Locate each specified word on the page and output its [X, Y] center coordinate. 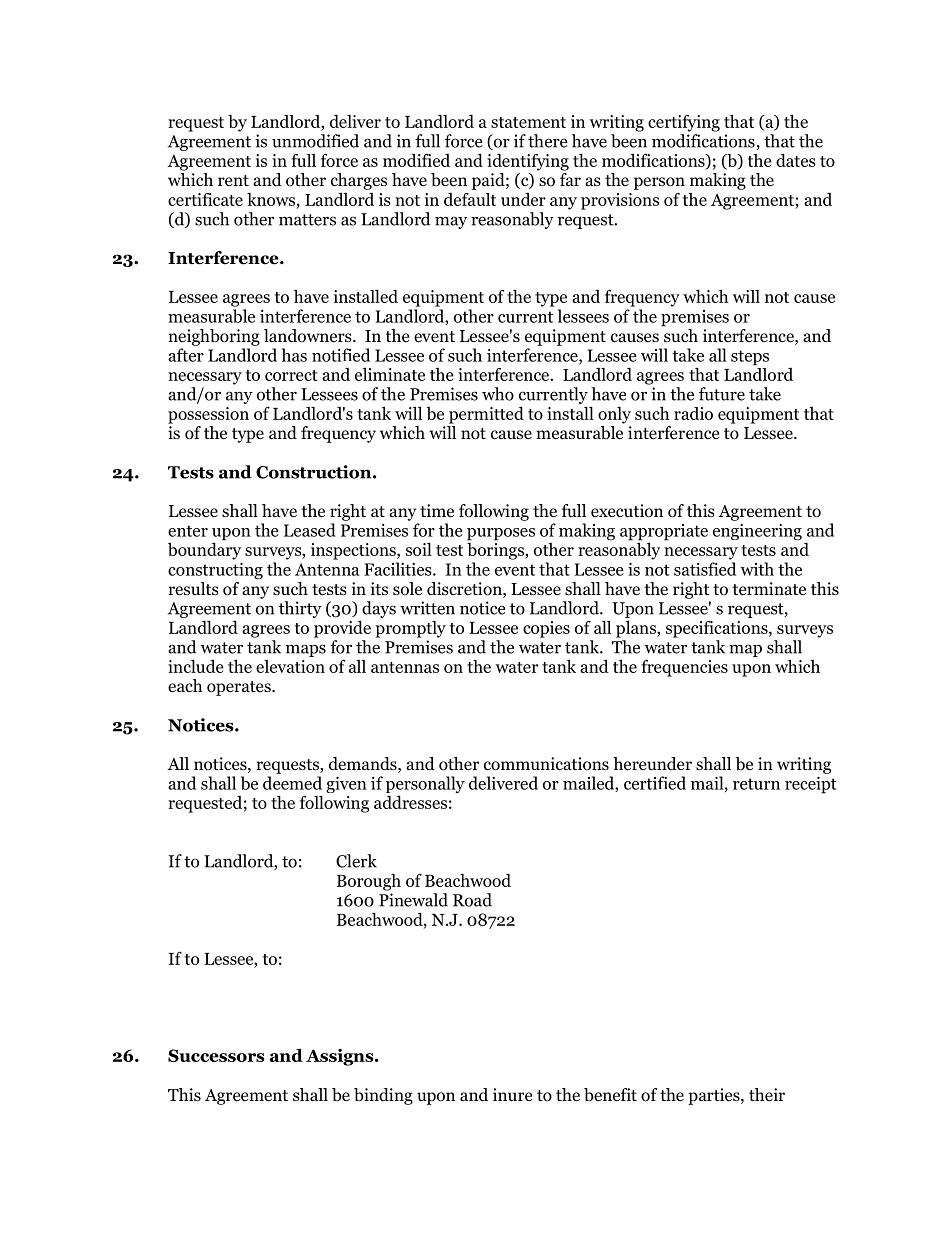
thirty [300, 609]
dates [796, 160]
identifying [528, 162]
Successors [216, 1055]
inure [512, 1094]
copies [546, 629]
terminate [769, 588]
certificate [205, 199]
